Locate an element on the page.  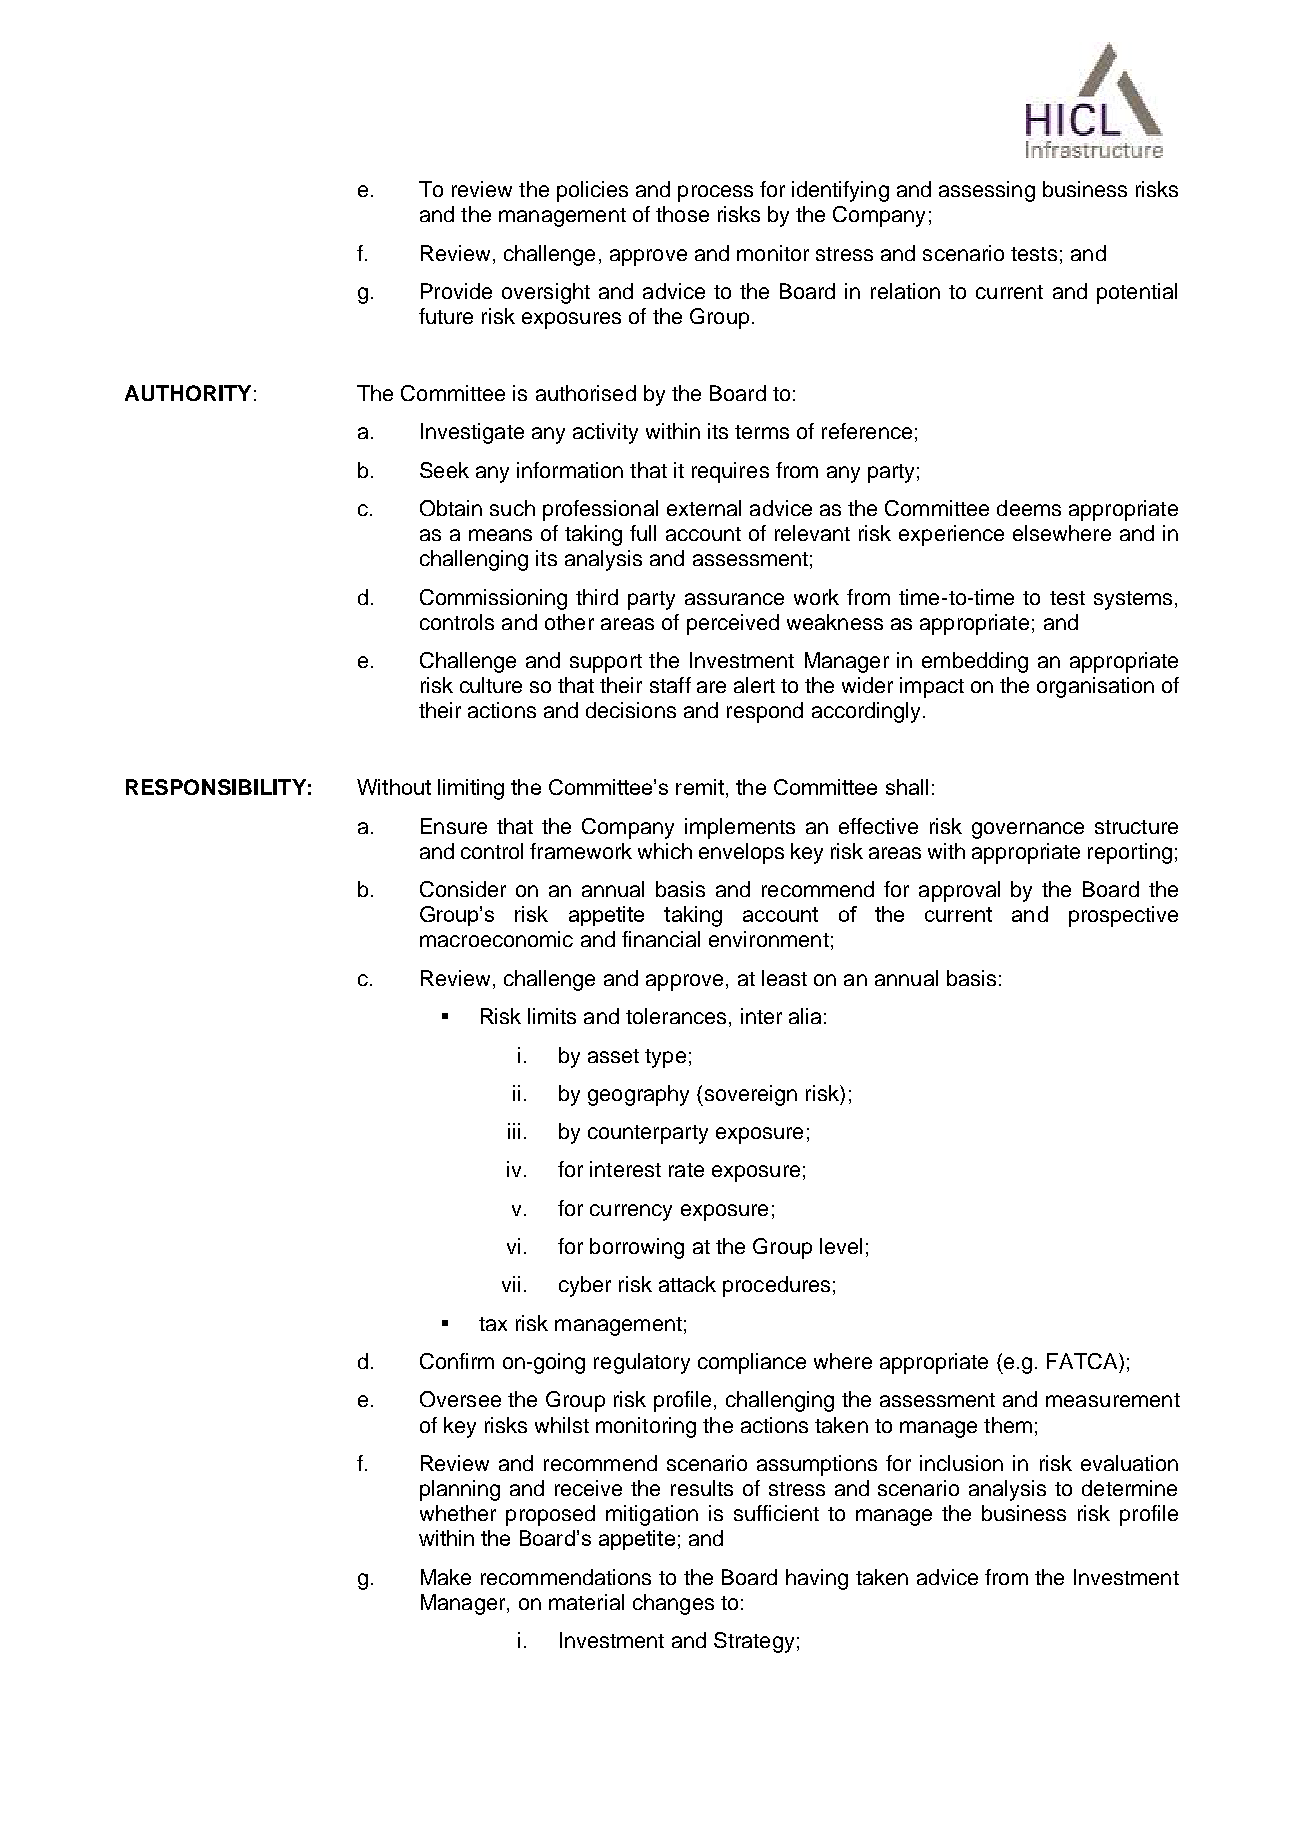
Make is located at coordinates (446, 1577).
